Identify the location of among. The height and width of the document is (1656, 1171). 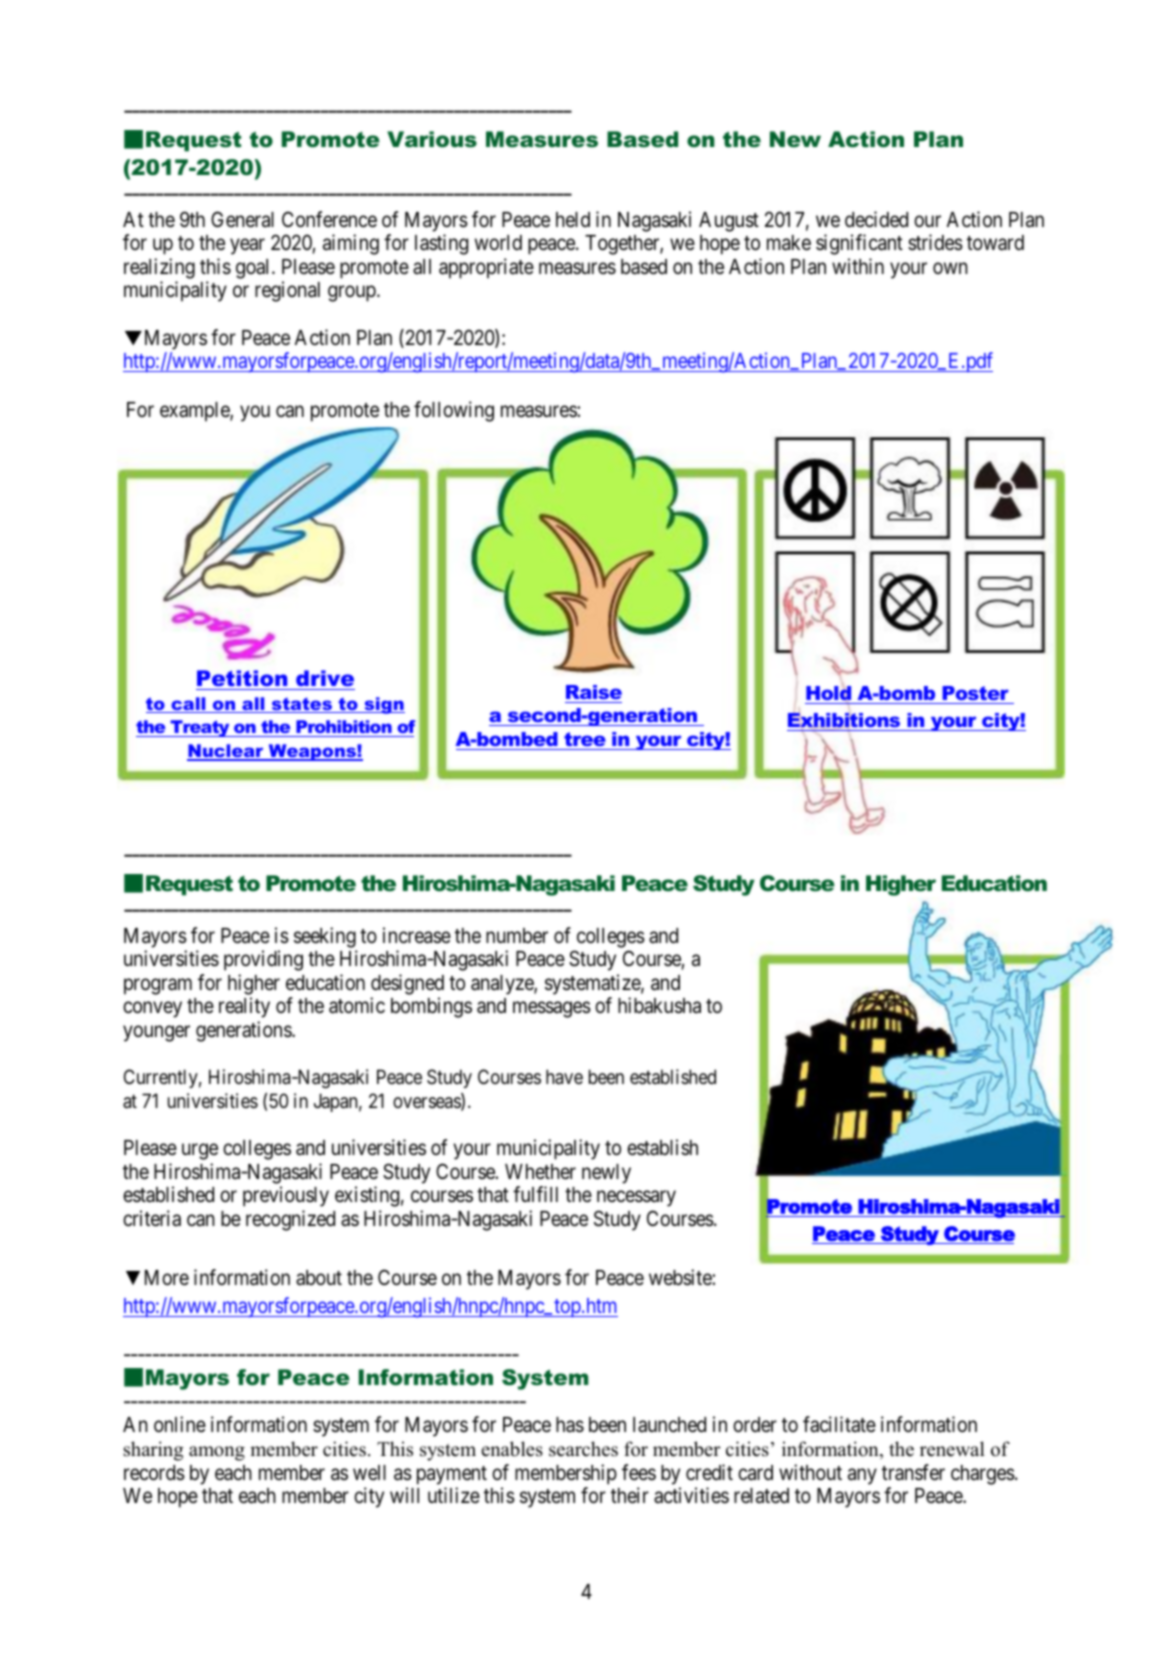
(217, 1453).
